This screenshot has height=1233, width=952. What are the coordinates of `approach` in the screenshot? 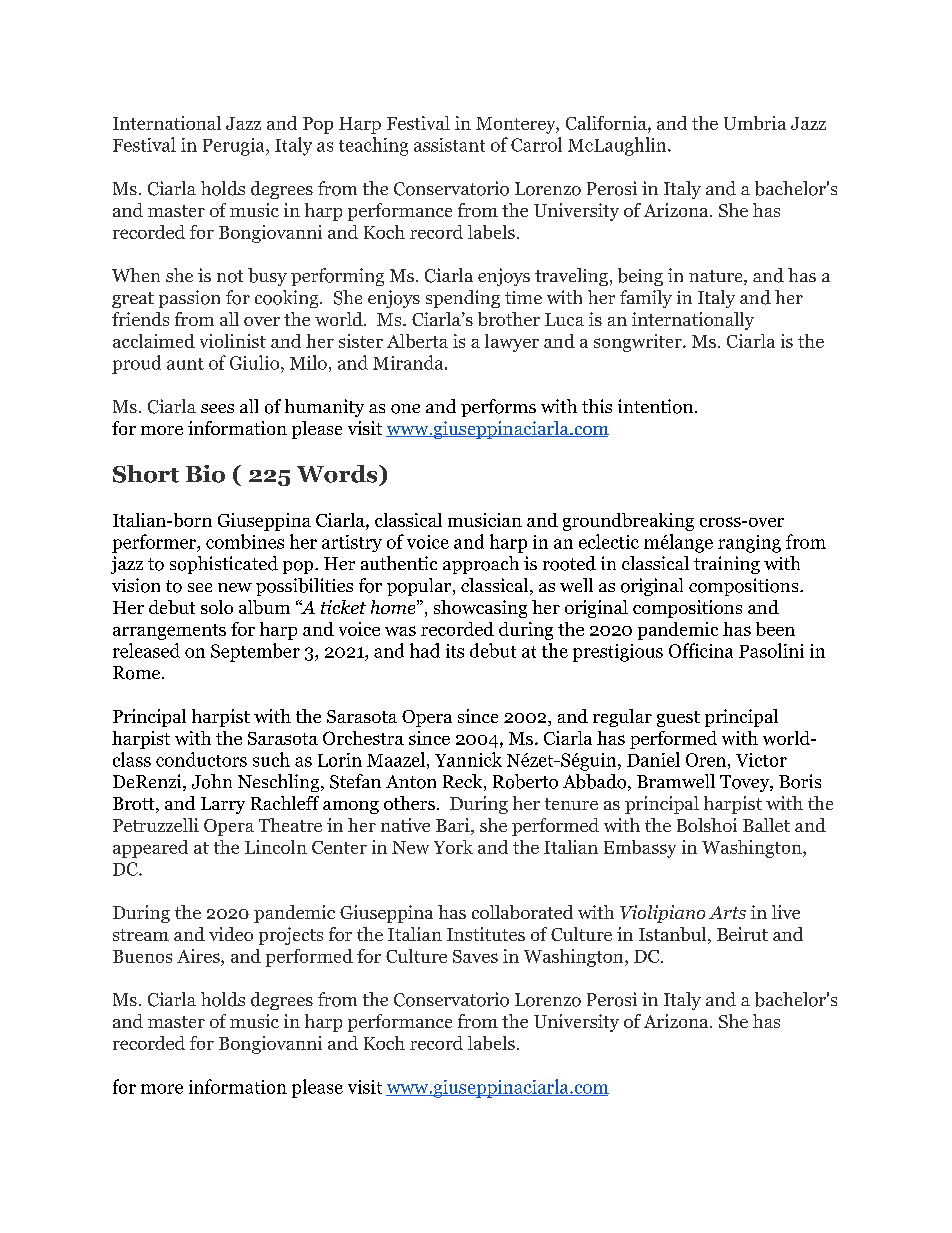 It's located at (481, 565).
